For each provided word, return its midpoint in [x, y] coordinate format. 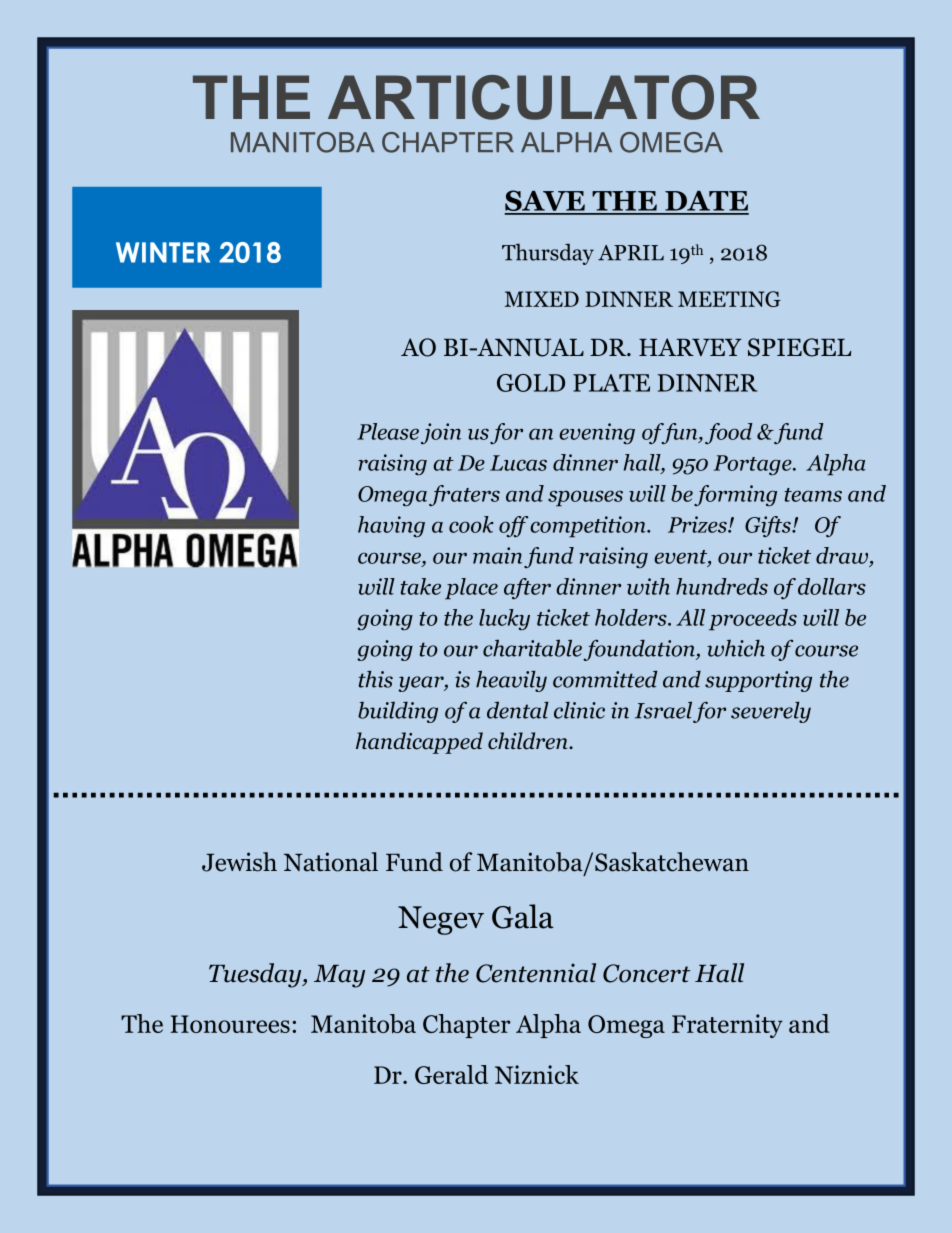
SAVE [545, 202]
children [529, 741]
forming [735, 496]
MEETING [729, 299]
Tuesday [256, 975]
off [513, 526]
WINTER [163, 252]
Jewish [239, 862]
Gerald [451, 1074]
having [391, 527]
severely [771, 712]
